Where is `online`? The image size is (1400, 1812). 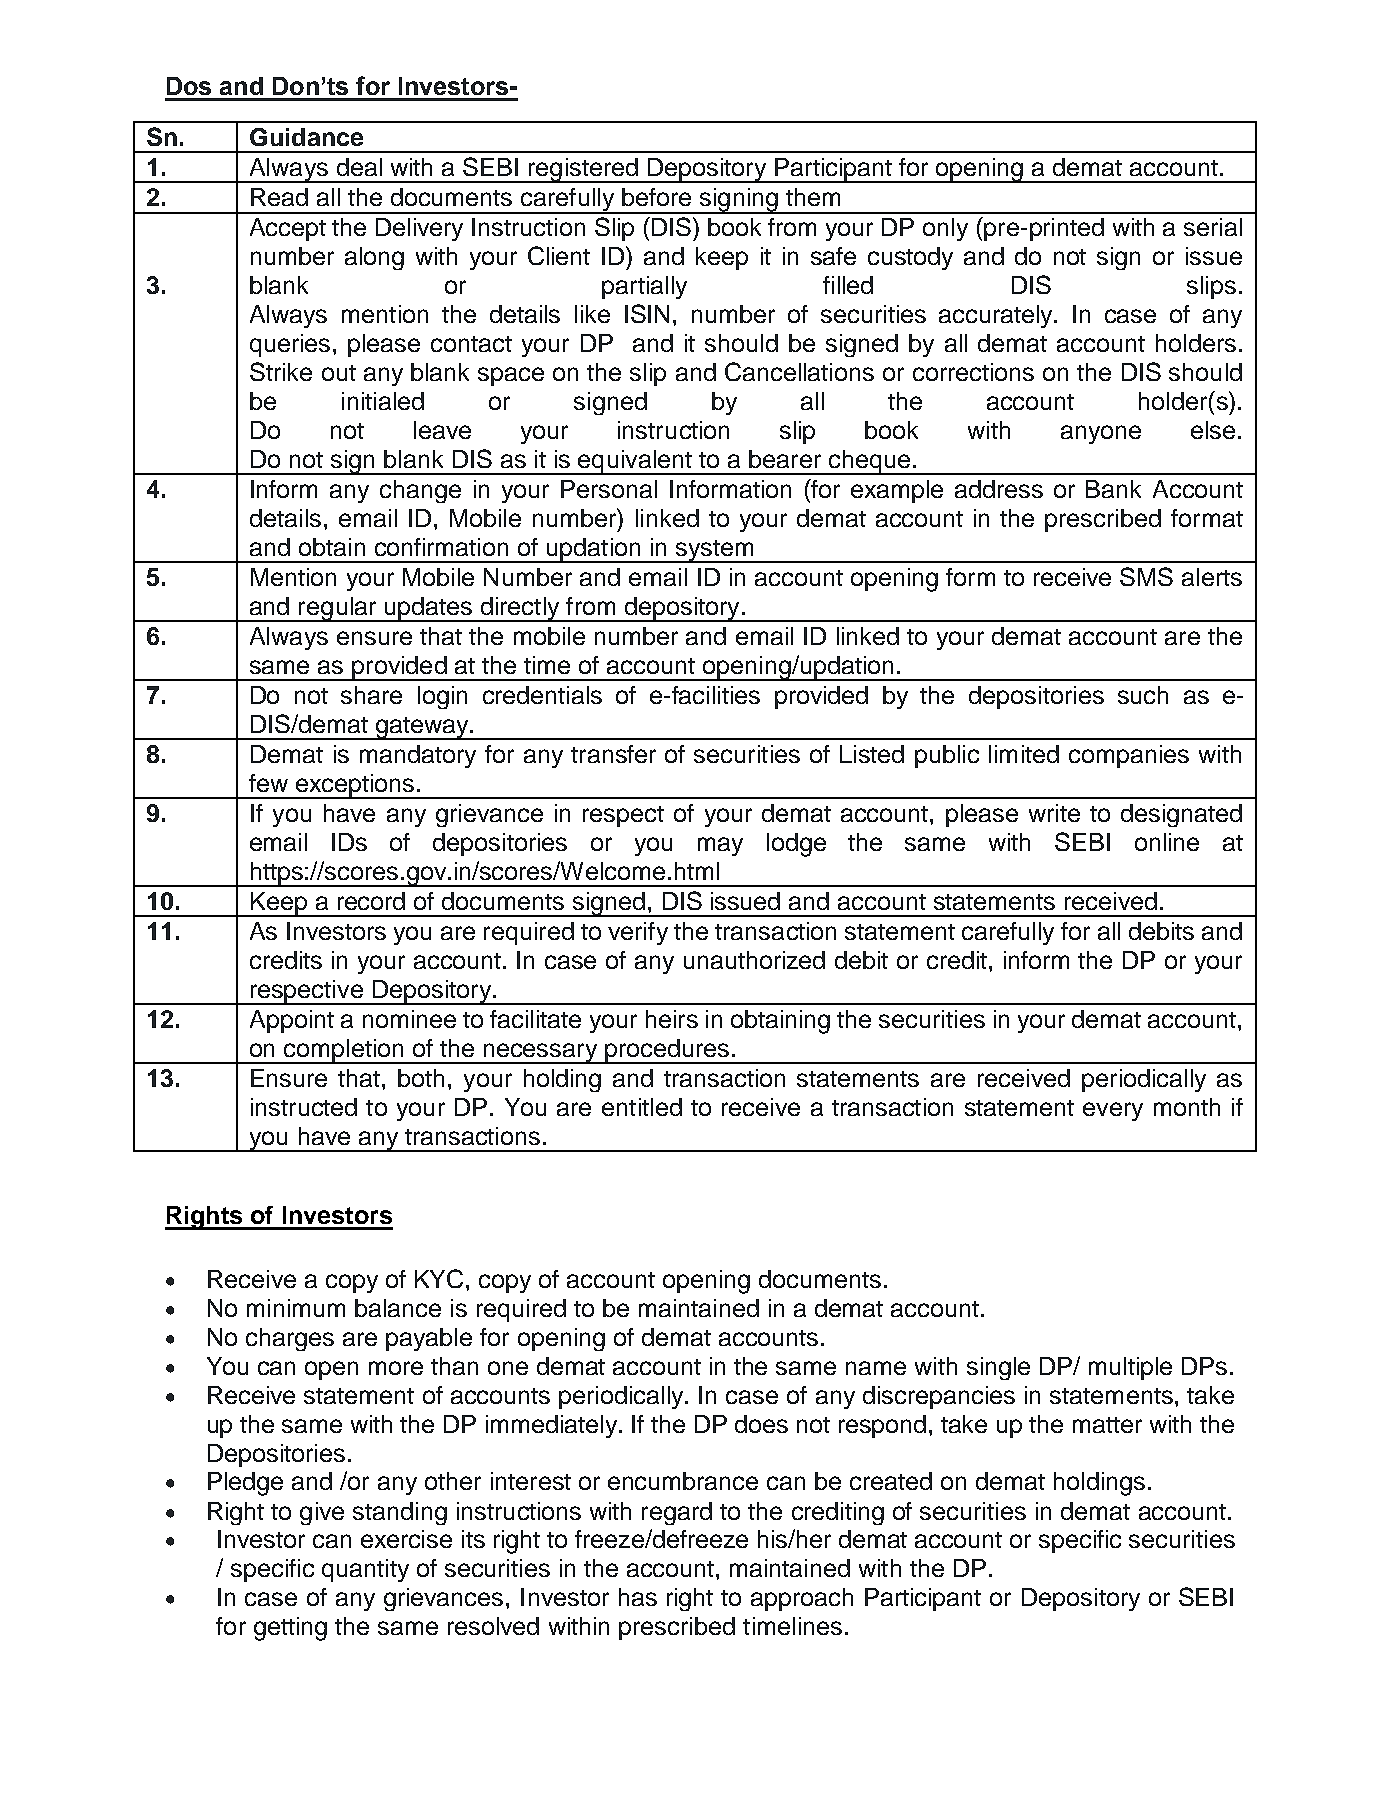
online is located at coordinates (1167, 842).
